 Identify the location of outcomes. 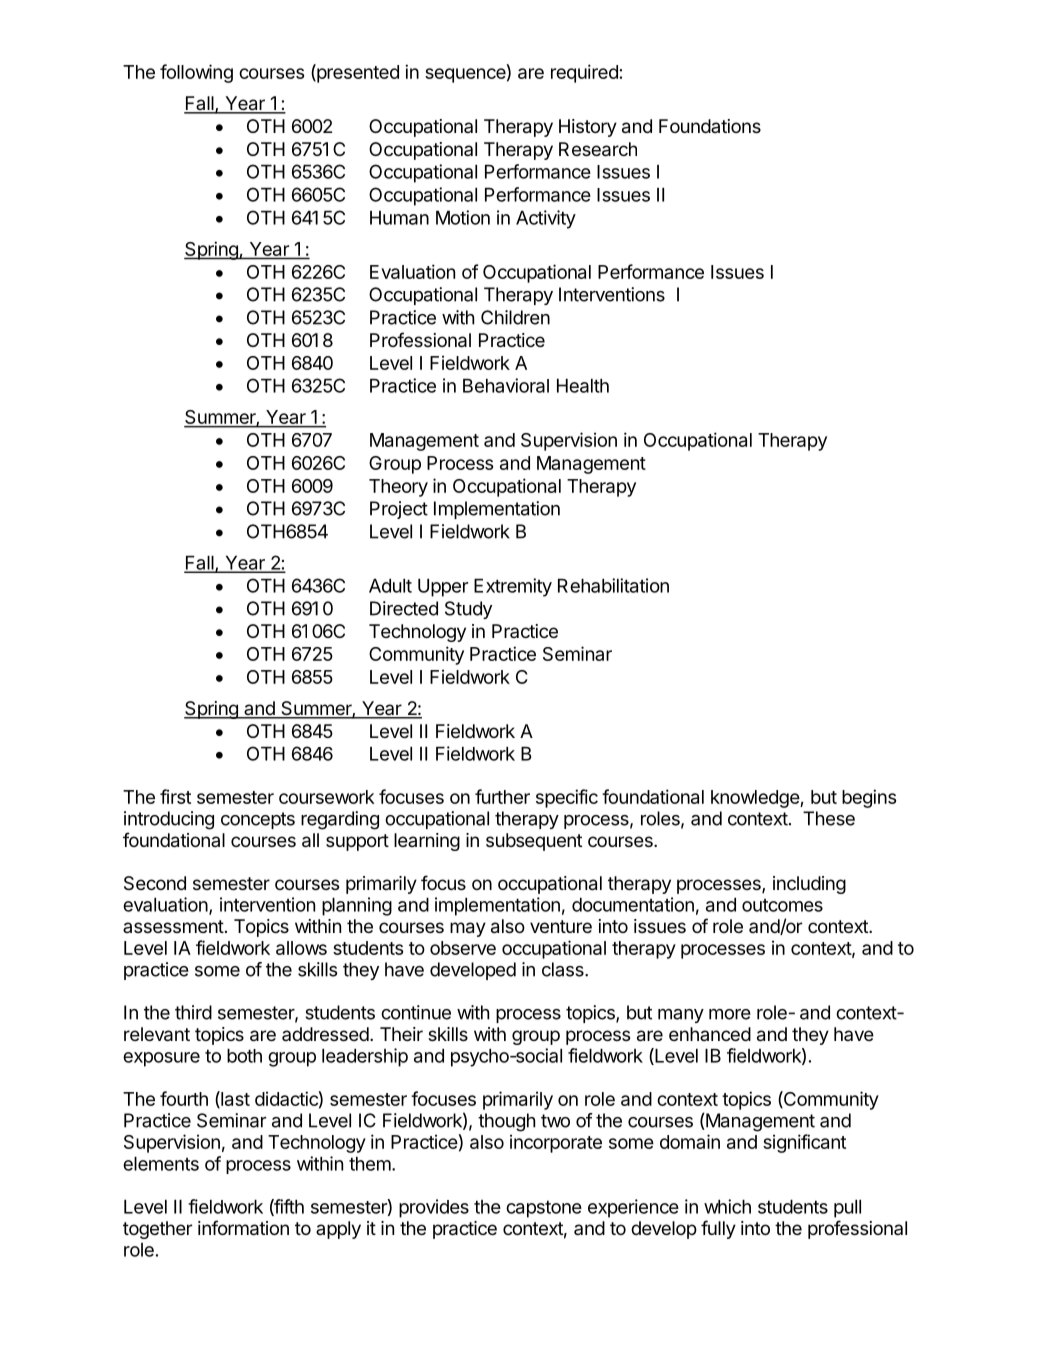
(782, 905).
